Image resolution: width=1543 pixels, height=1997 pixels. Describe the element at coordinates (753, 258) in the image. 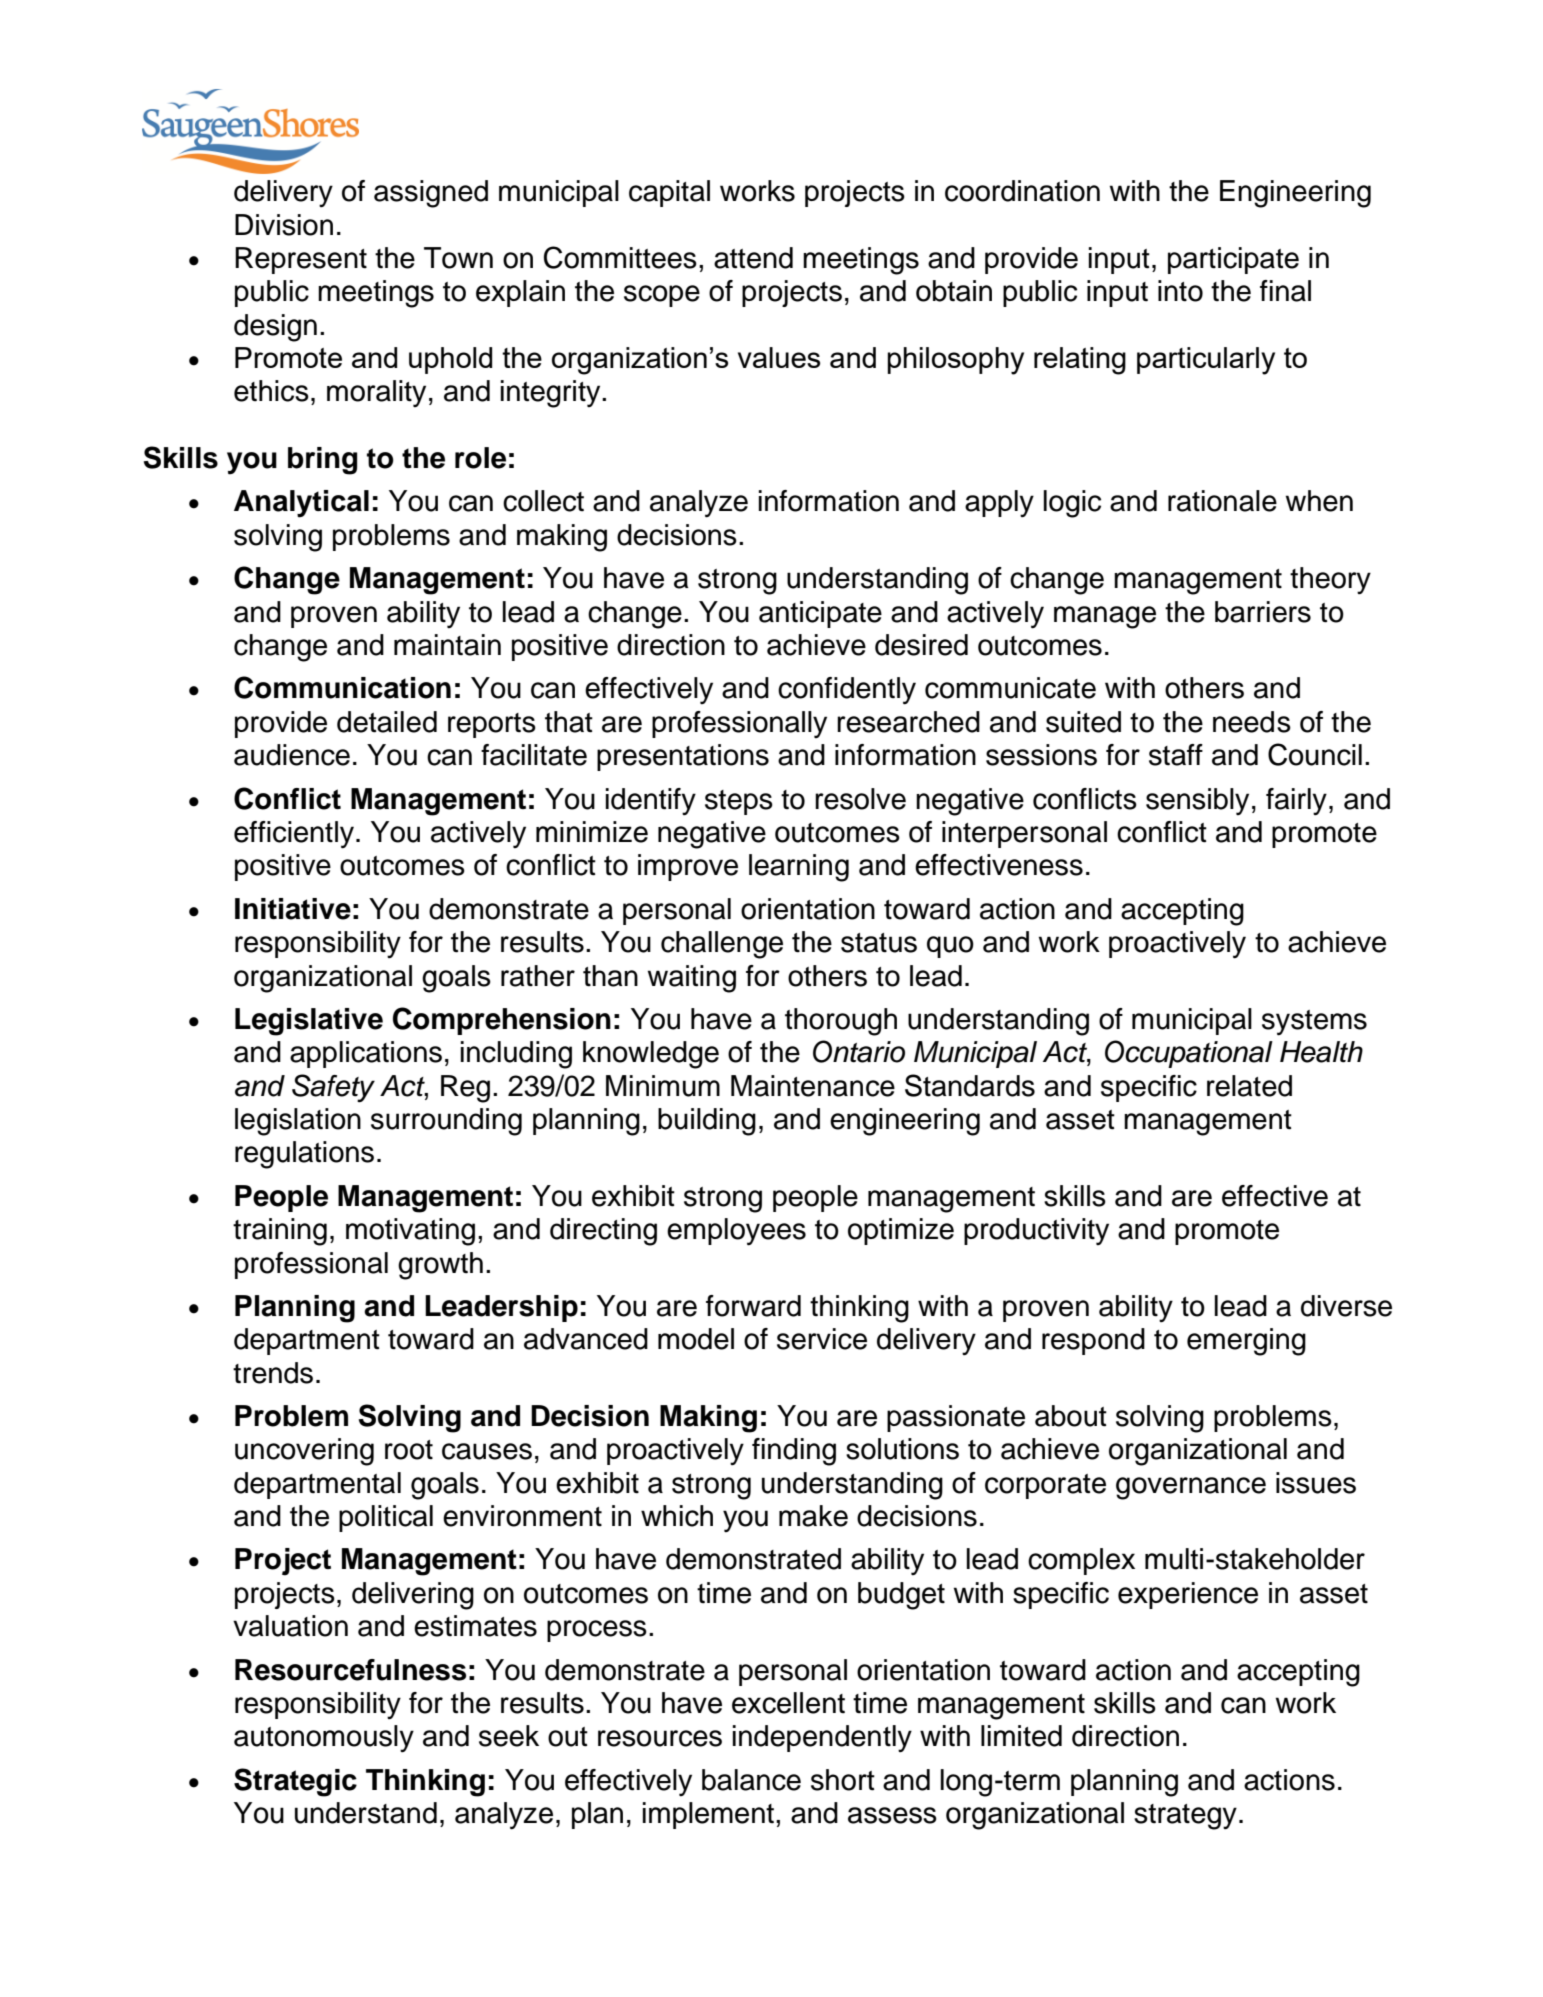

I see `attend` at that location.
